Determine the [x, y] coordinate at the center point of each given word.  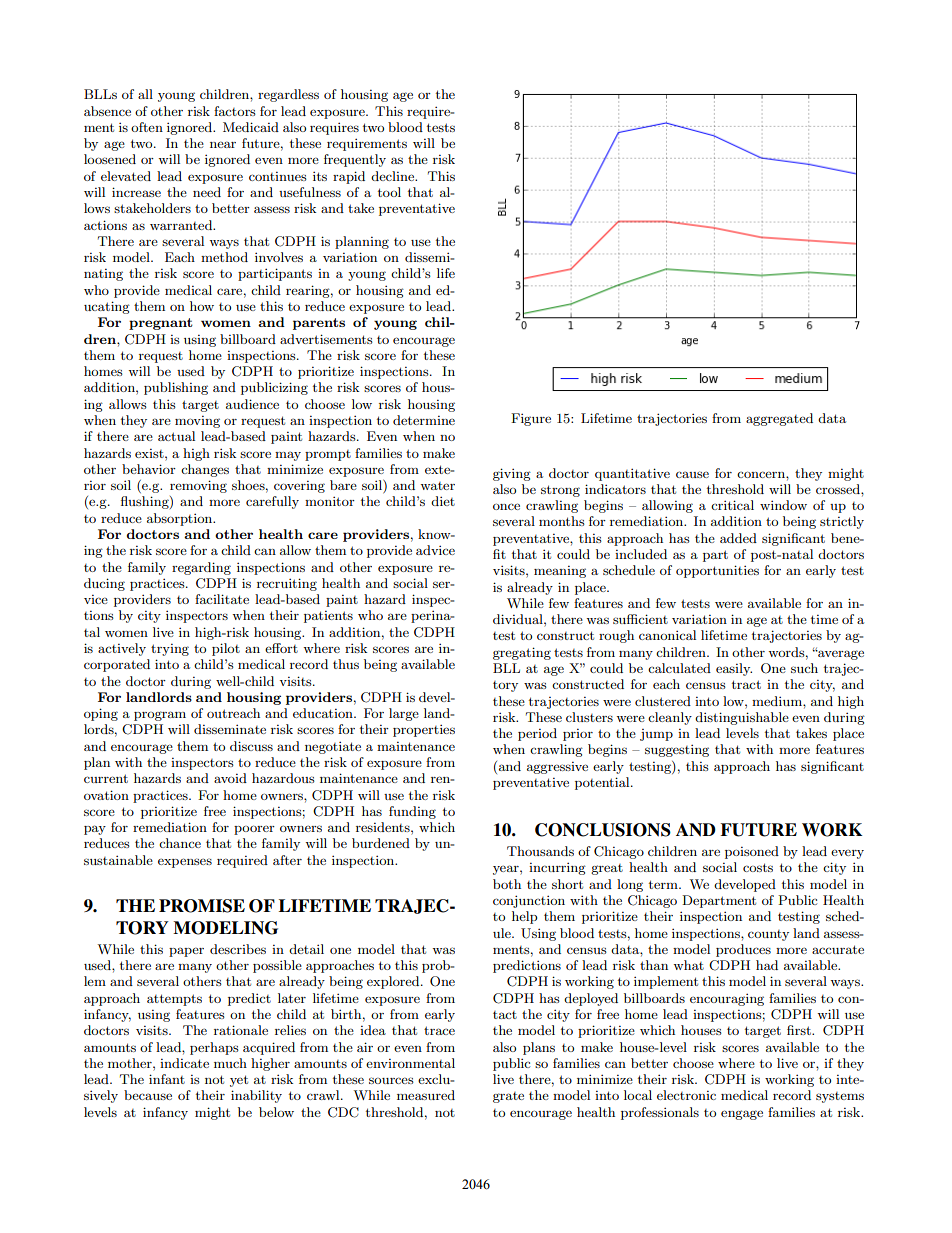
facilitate [222, 599]
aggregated [779, 419]
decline [394, 176]
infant [167, 1079]
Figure [531, 419]
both [507, 884]
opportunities [717, 571]
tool [389, 192]
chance [180, 843]
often [147, 127]
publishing [176, 388]
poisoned [752, 852]
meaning [560, 572]
